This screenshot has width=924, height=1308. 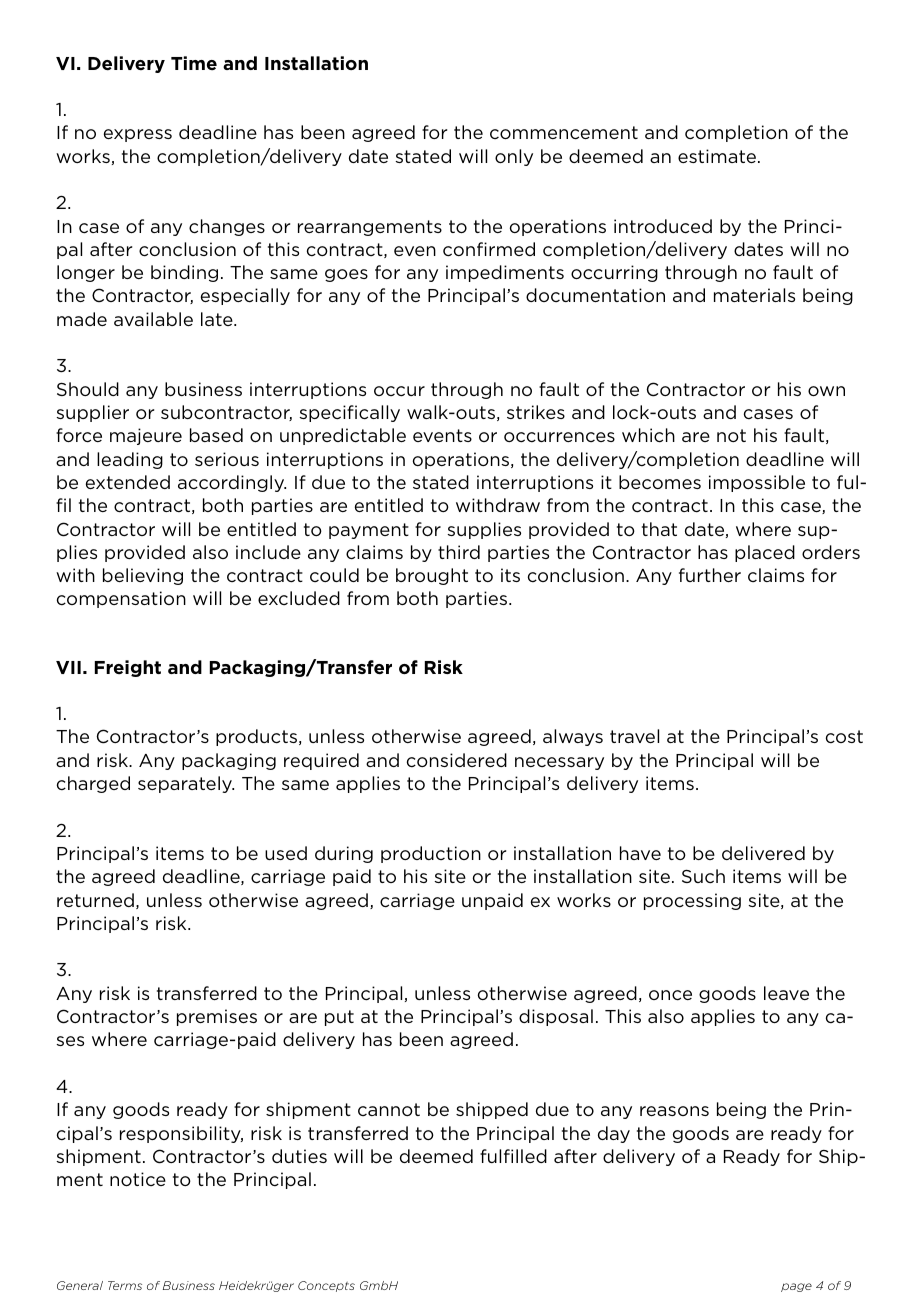 I want to click on only, so click(x=514, y=157).
